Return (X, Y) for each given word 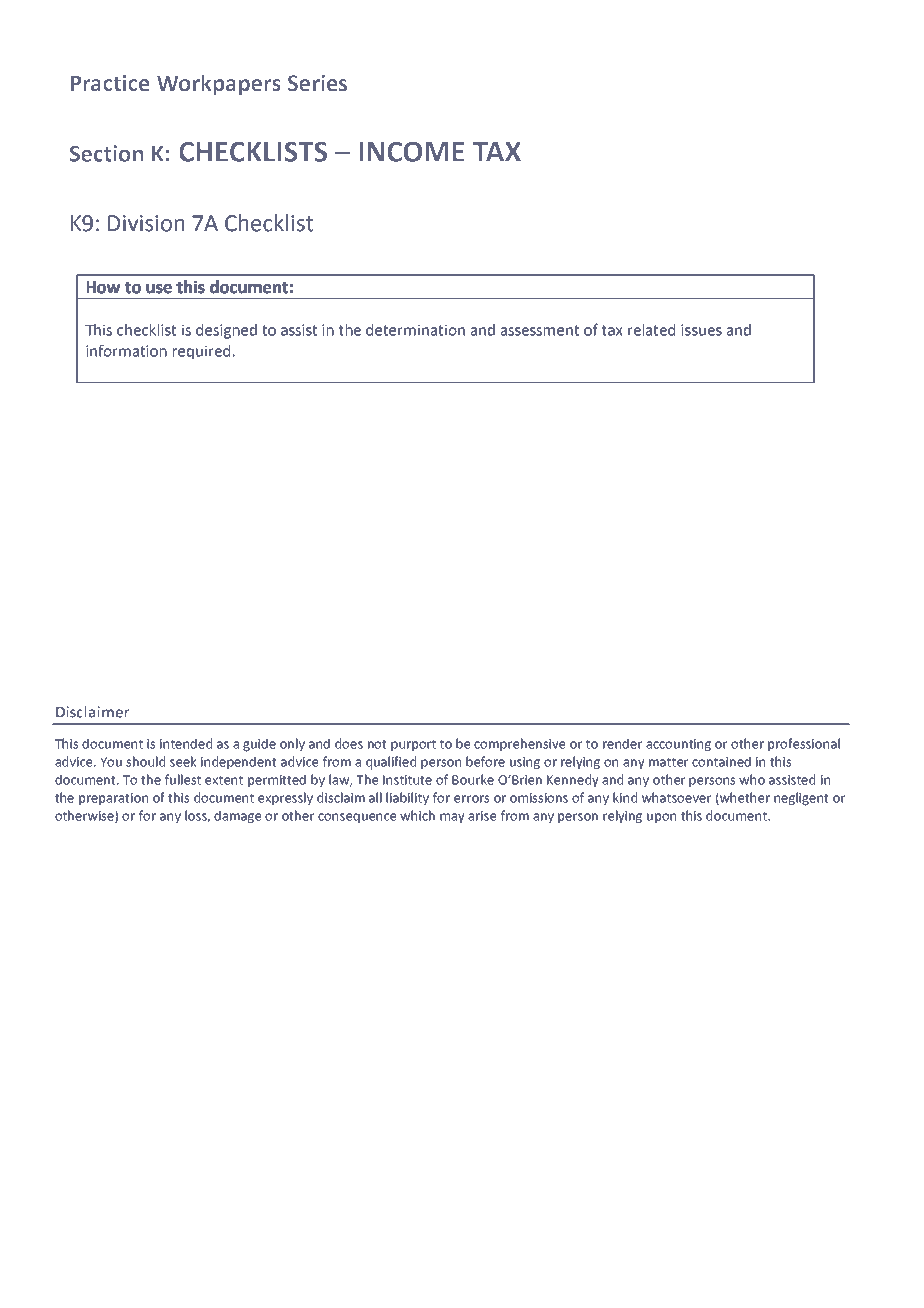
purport (413, 746)
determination (415, 330)
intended (186, 743)
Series (317, 83)
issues (701, 330)
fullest (183, 779)
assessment (540, 330)
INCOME (411, 151)
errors (471, 799)
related (651, 330)
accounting (678, 745)
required (201, 352)
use (159, 289)
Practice (110, 83)
